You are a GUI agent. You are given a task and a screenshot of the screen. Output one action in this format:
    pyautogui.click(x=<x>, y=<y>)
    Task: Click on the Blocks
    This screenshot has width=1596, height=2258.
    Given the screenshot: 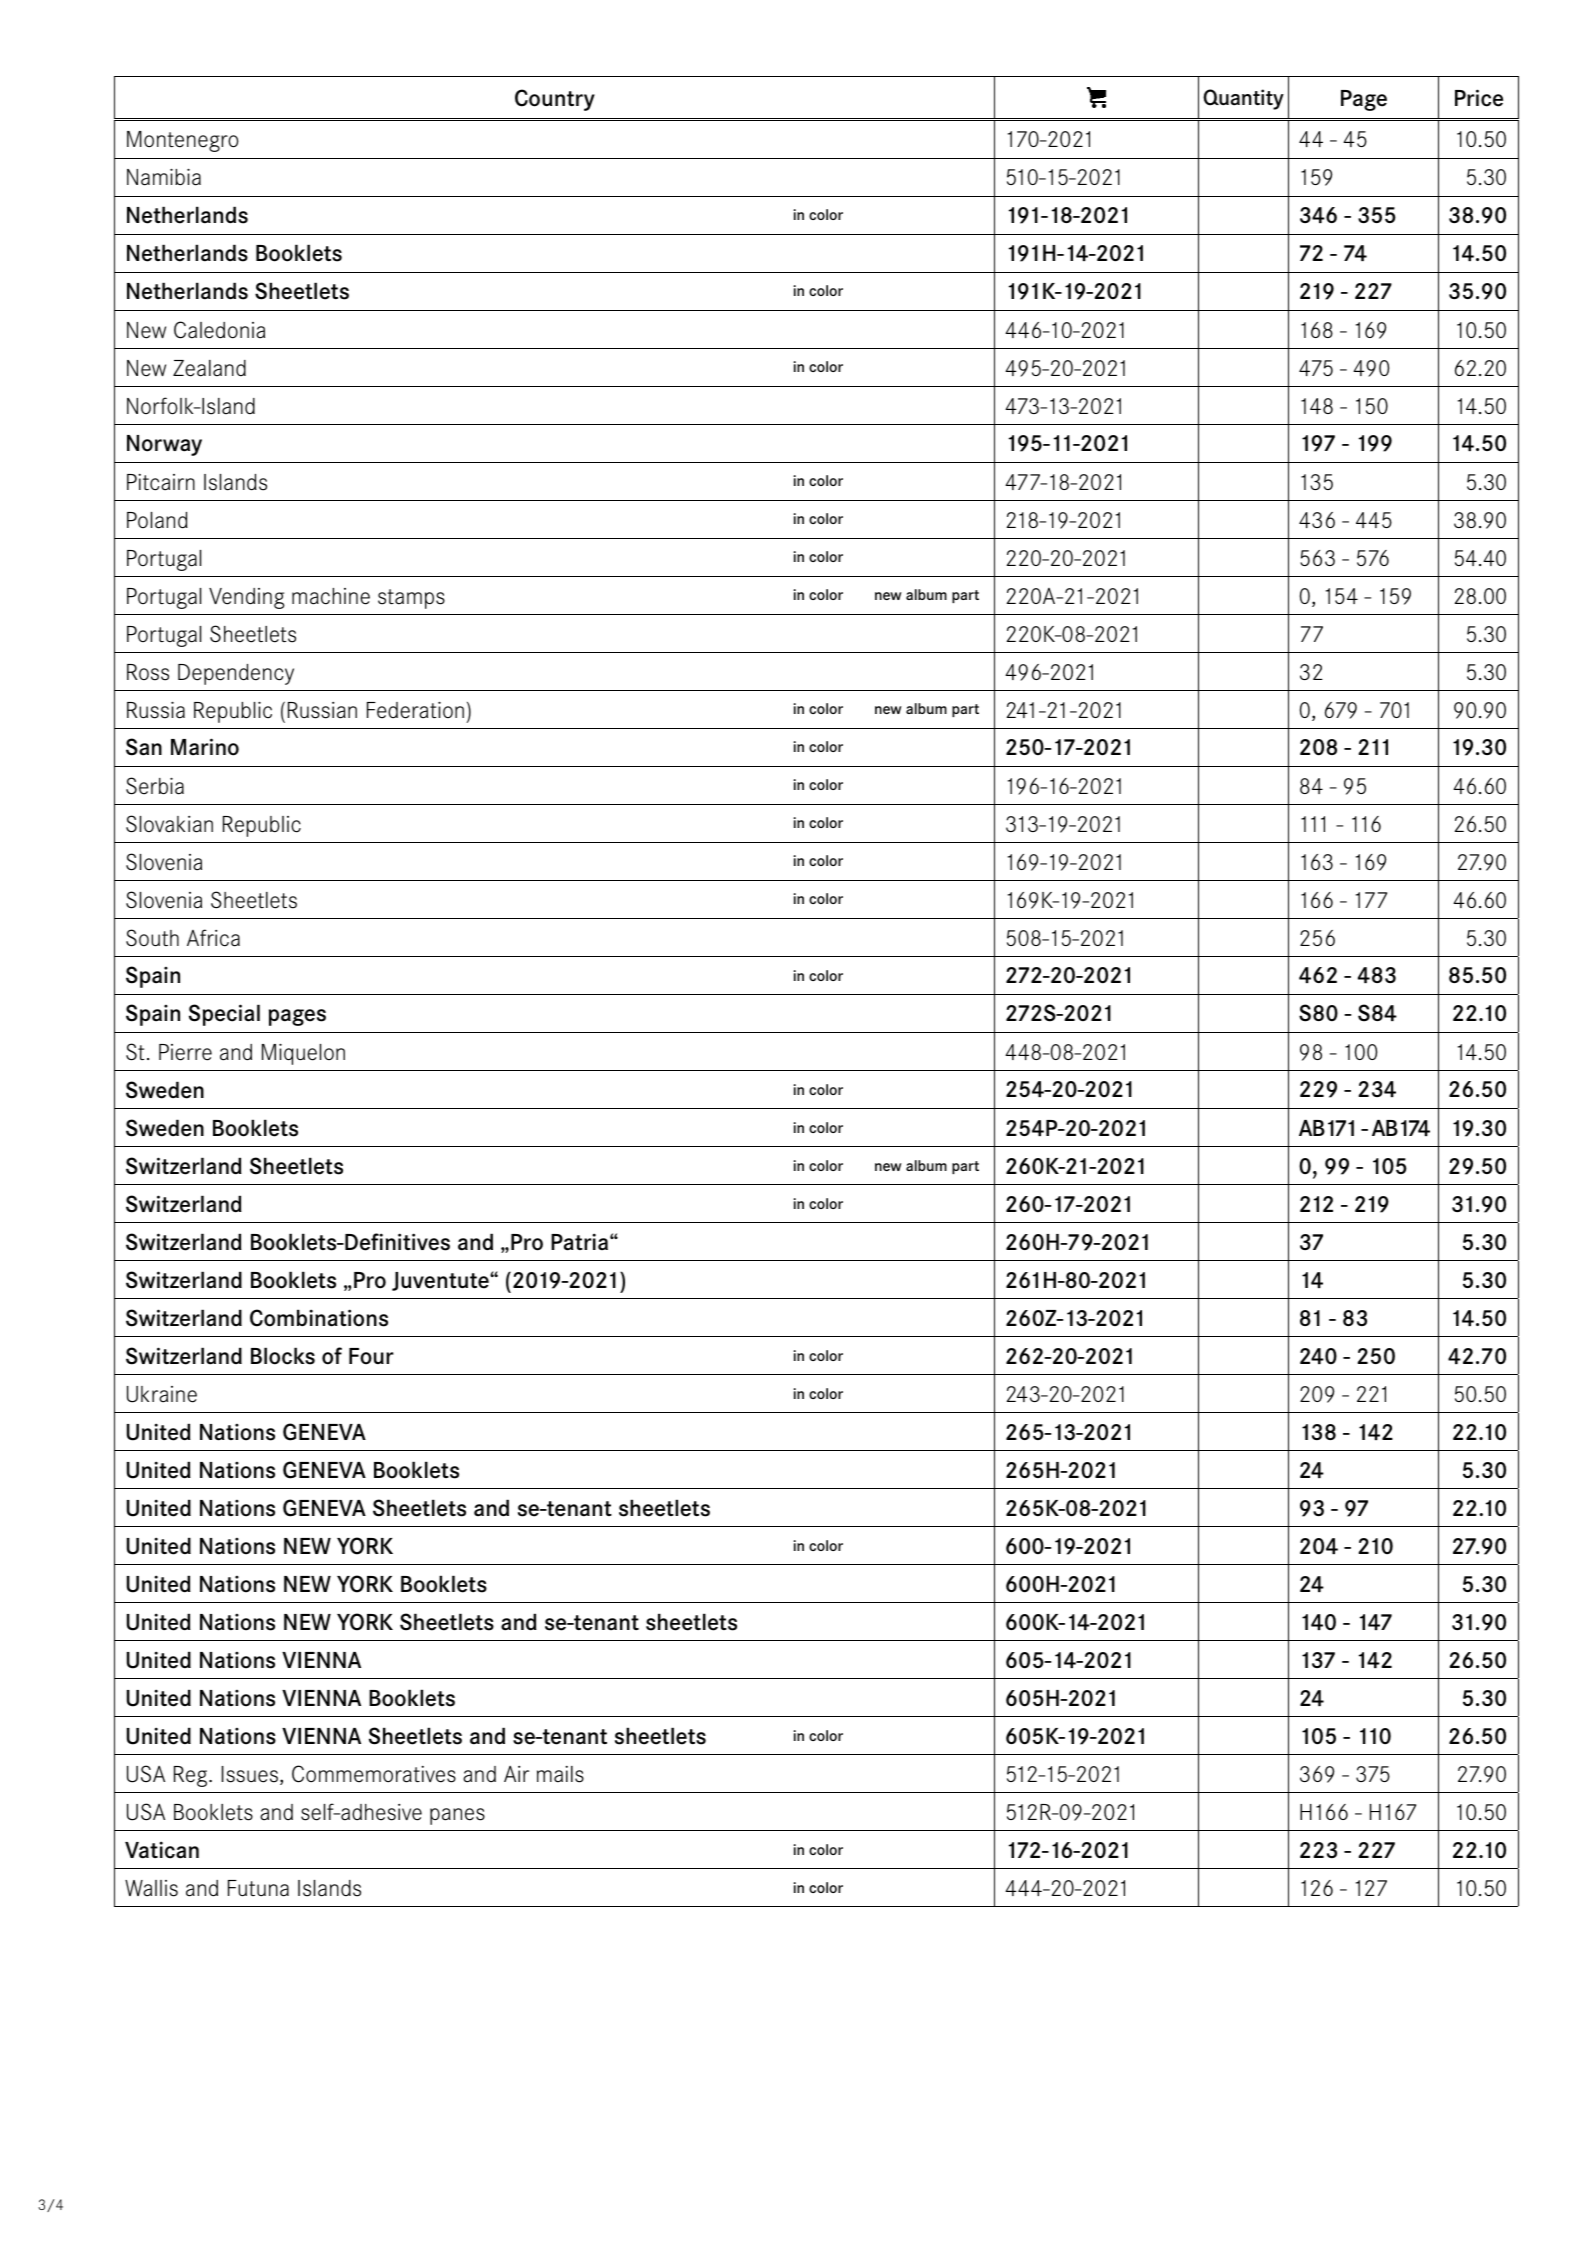 What is the action you would take?
    pyautogui.click(x=283, y=1356)
